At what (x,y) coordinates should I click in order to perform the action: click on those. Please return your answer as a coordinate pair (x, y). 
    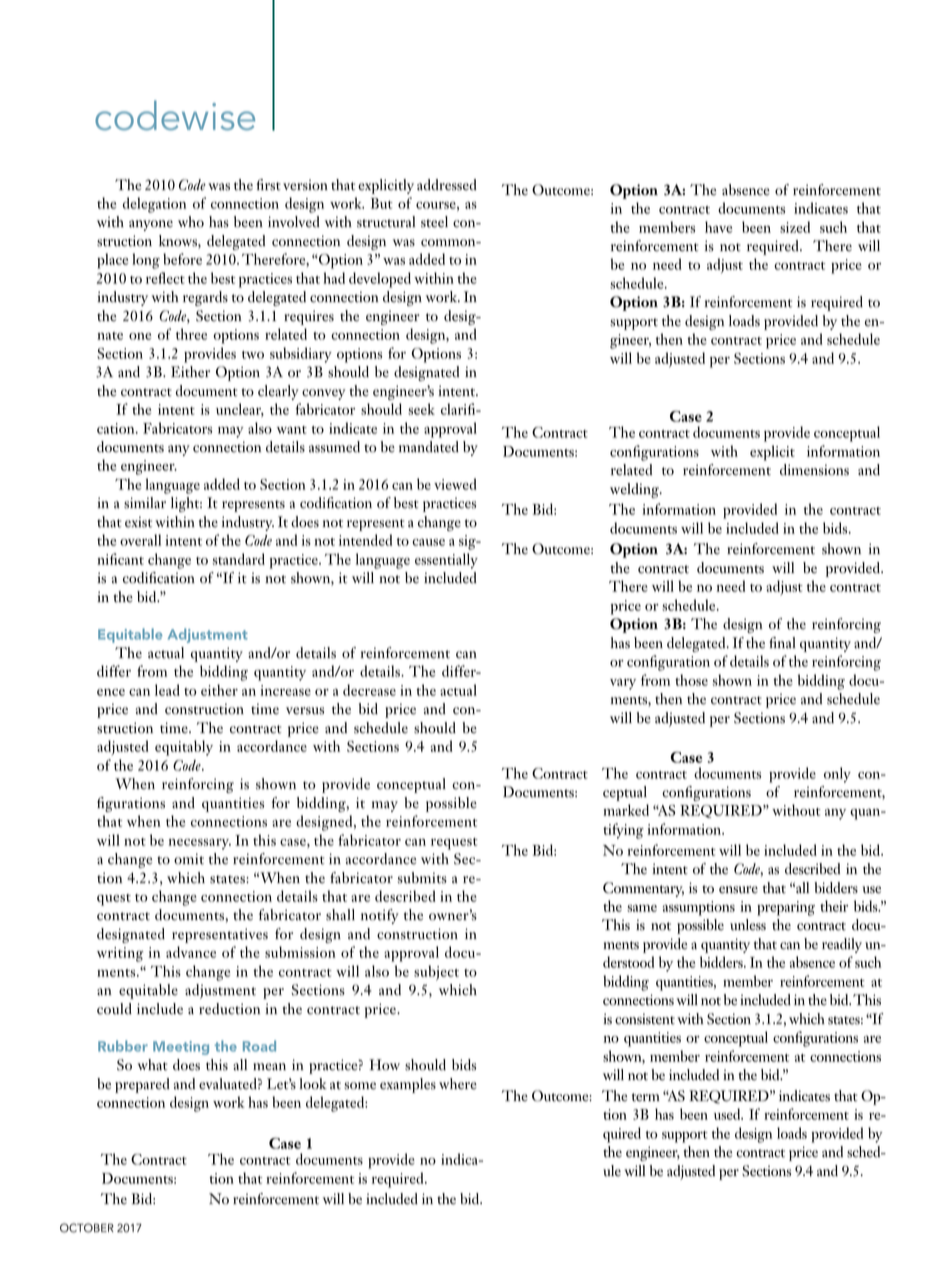
    Looking at the image, I should click on (691, 680).
